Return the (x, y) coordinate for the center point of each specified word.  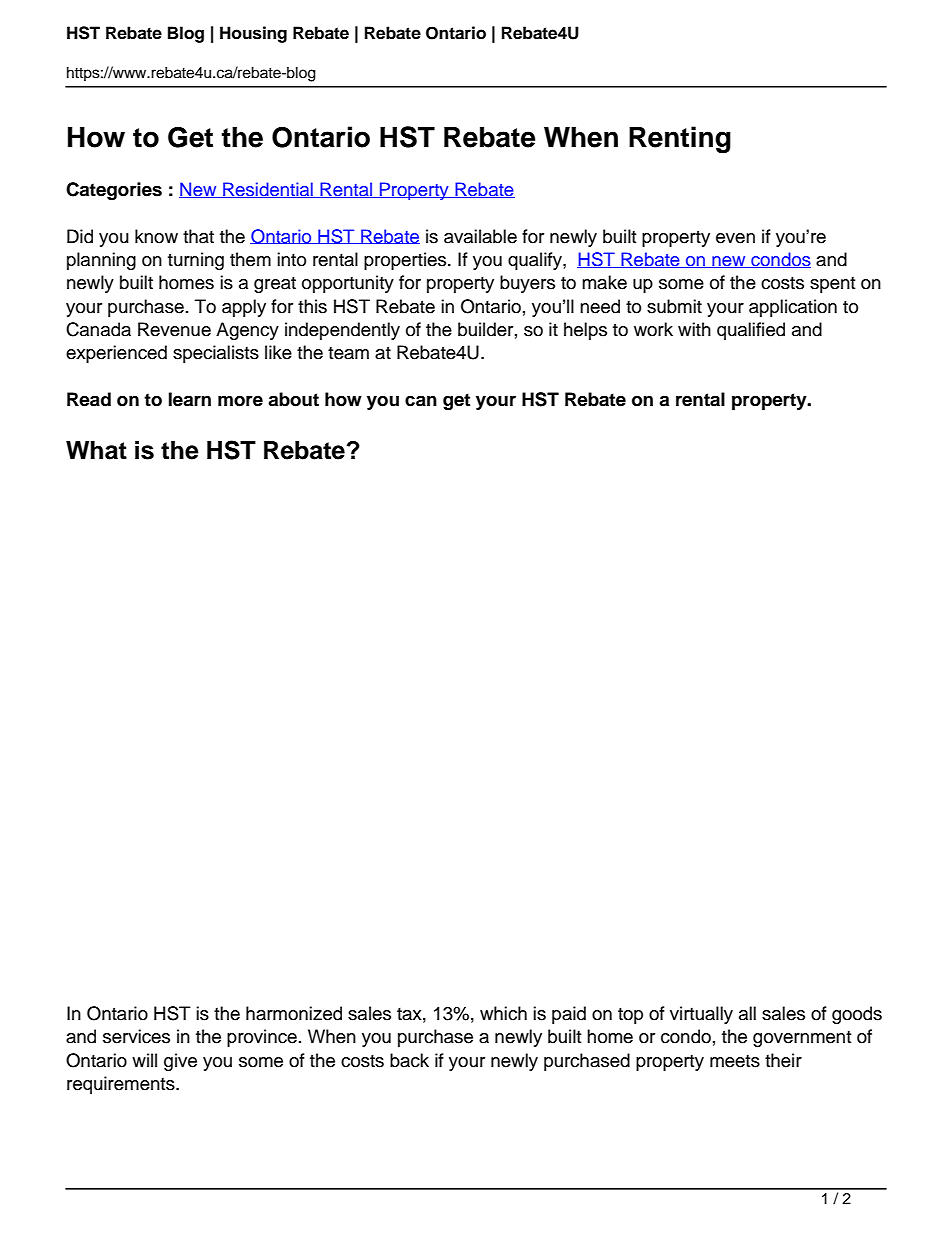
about (293, 399)
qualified (751, 331)
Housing (253, 34)
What (96, 450)
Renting (680, 139)
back (409, 1060)
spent (832, 285)
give (180, 1062)
